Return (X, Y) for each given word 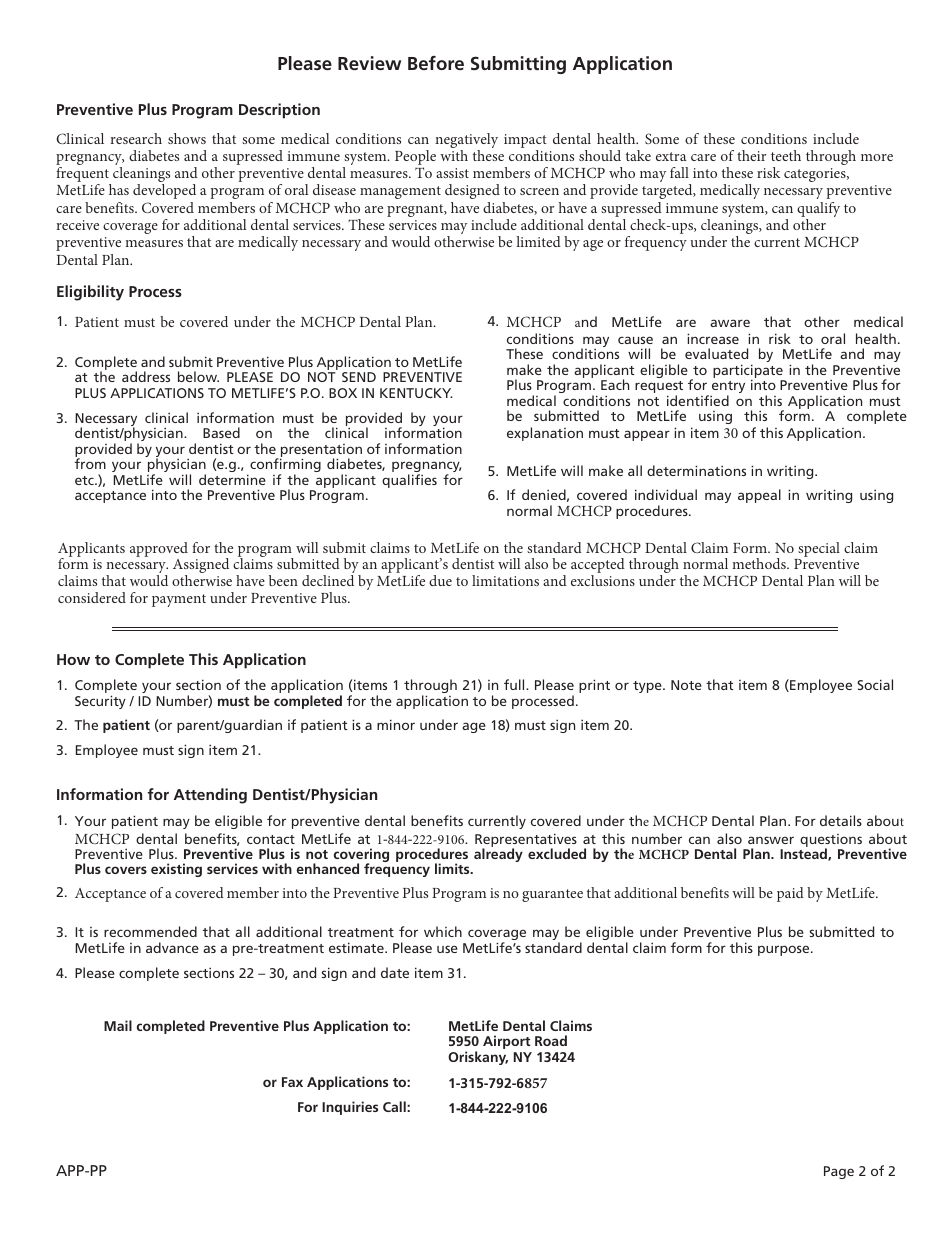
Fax (292, 1082)
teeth (786, 155)
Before (436, 63)
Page (839, 1172)
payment (179, 600)
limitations (505, 580)
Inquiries (350, 1108)
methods (760, 563)
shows (187, 138)
